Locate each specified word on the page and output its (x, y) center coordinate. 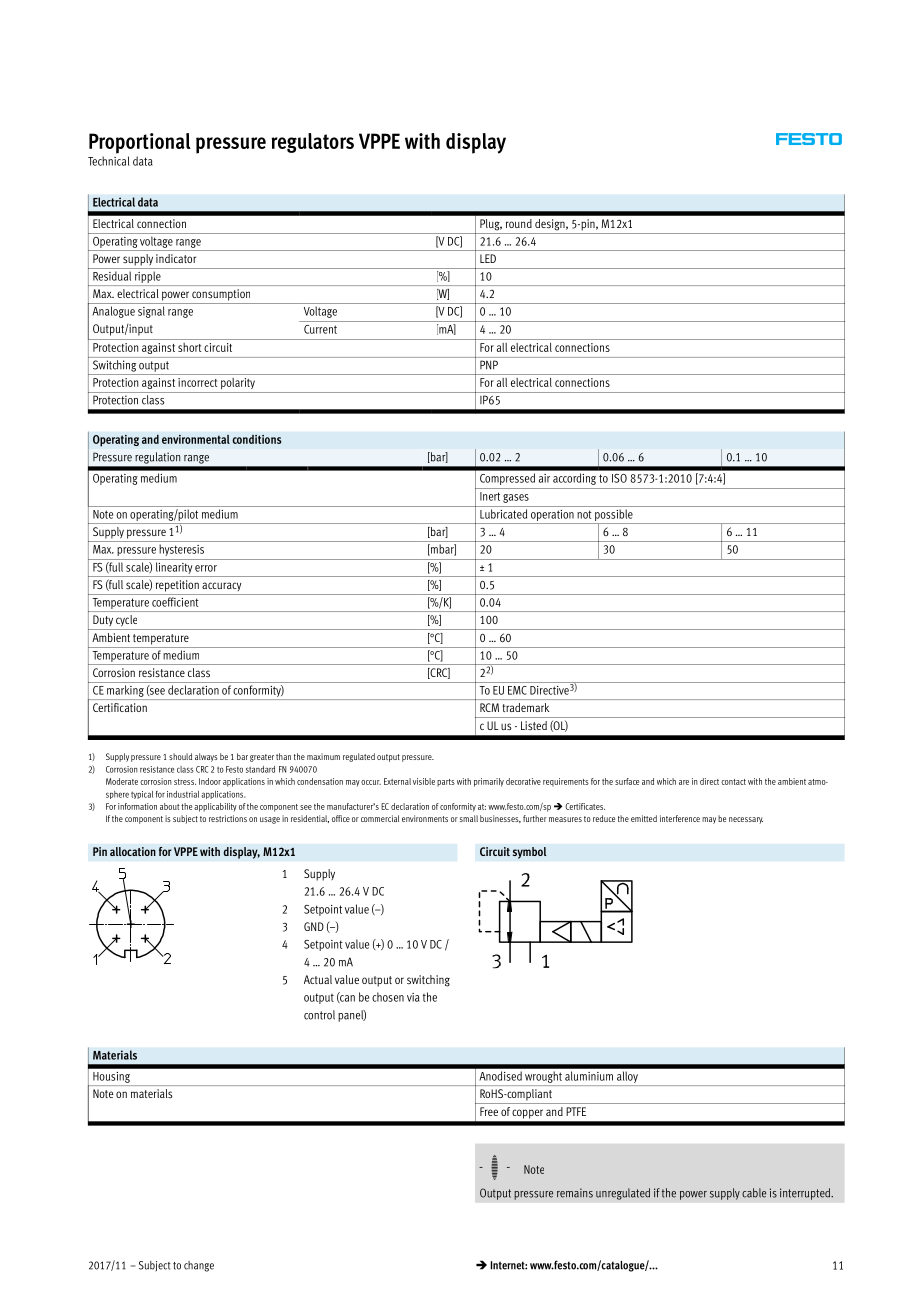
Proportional (140, 143)
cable (754, 1193)
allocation (133, 851)
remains (575, 1193)
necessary (746, 820)
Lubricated (503, 514)
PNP (489, 364)
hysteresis (182, 550)
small (469, 818)
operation (552, 515)
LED (488, 258)
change (199, 1266)
